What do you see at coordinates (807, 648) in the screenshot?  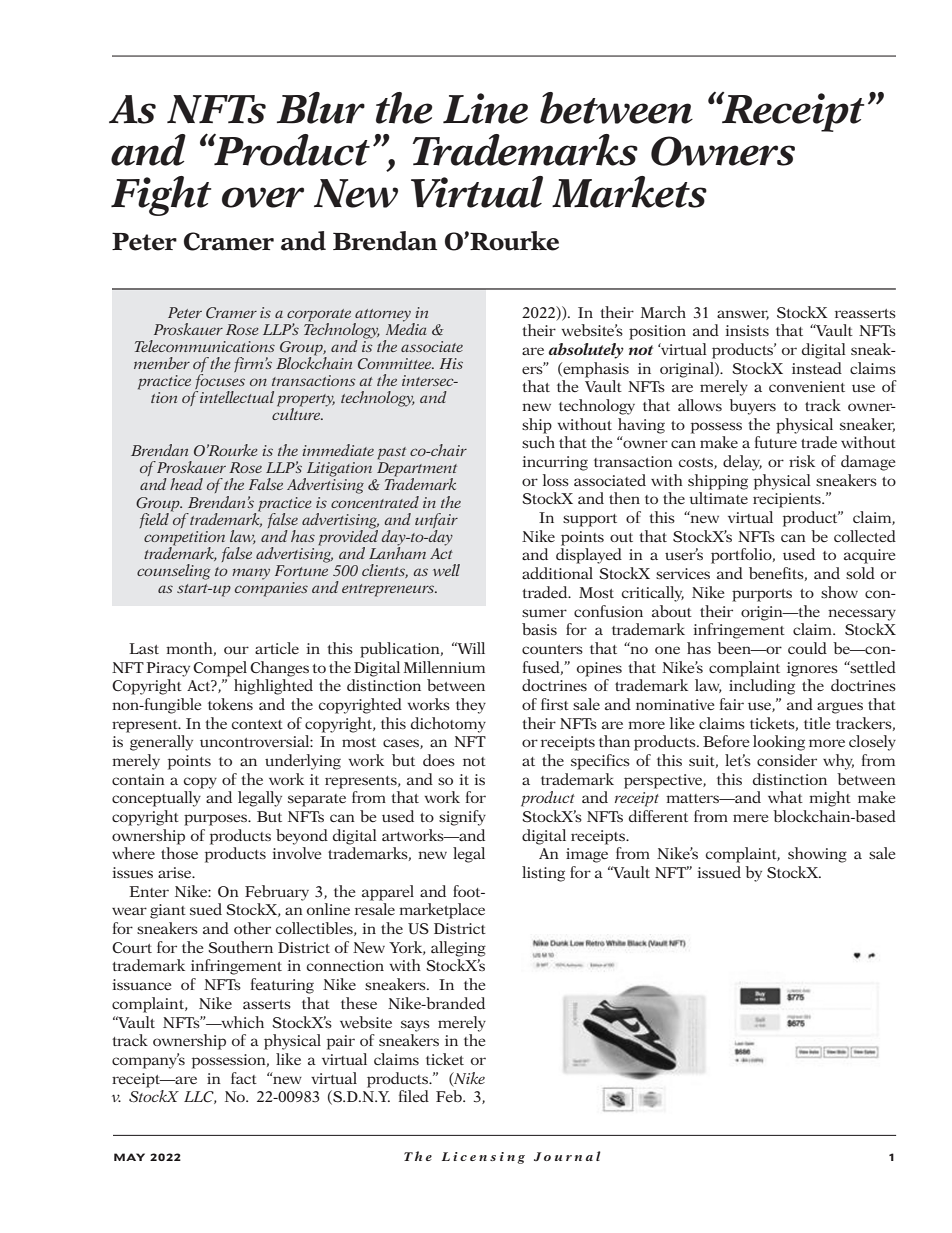 I see `could` at bounding box center [807, 648].
